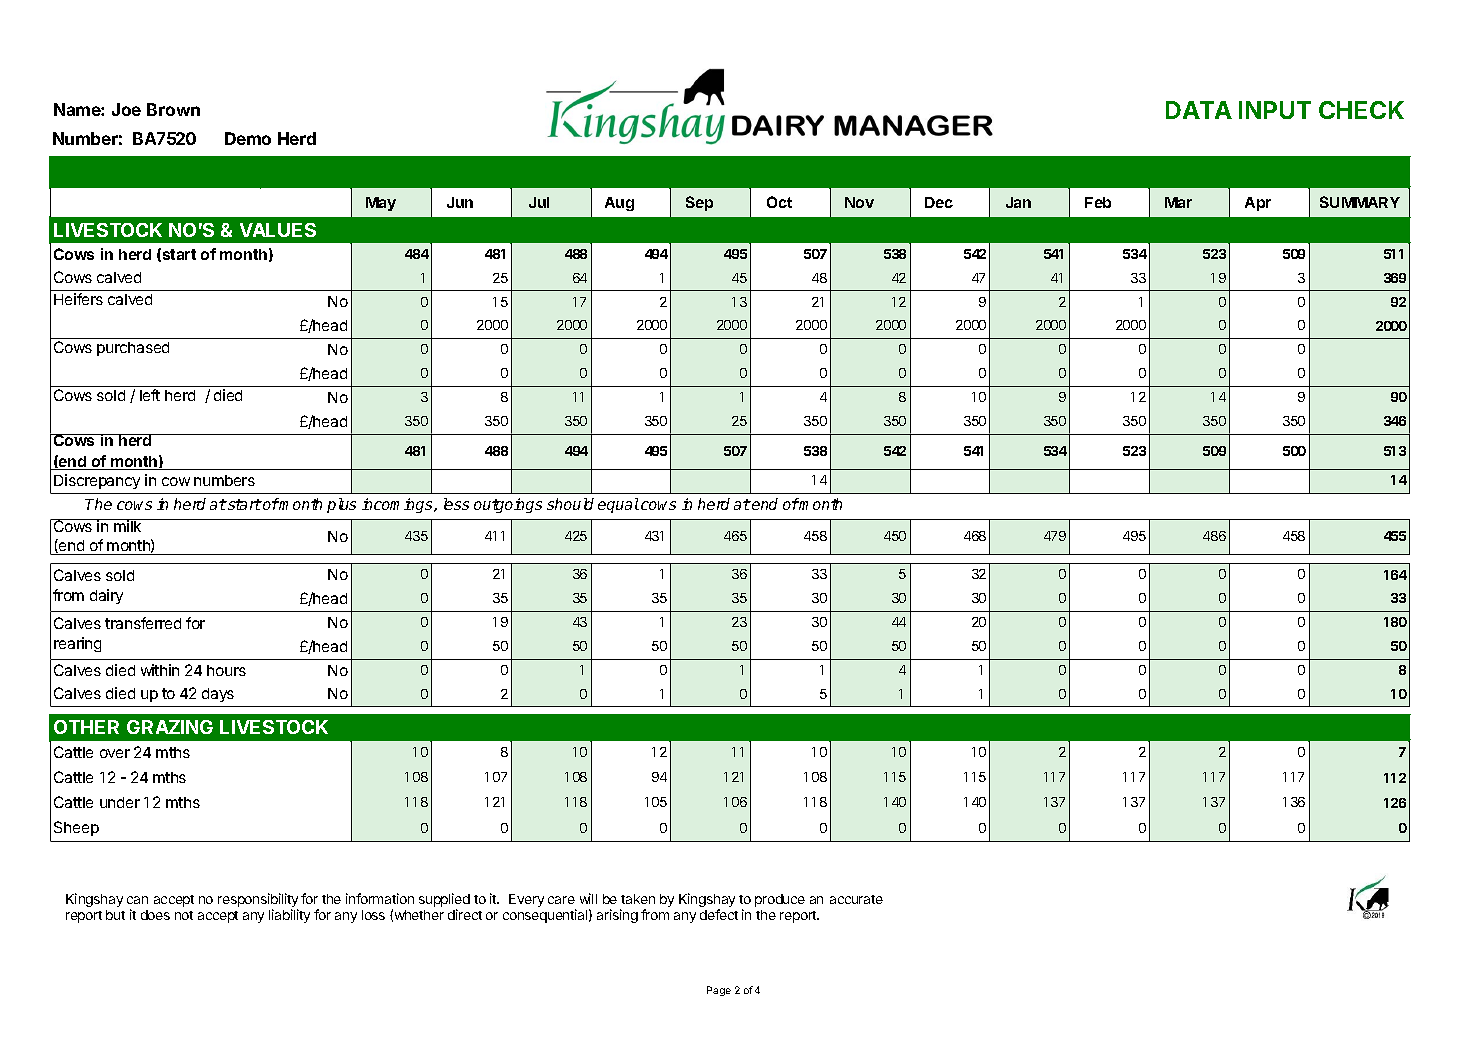 The height and width of the document is (1039, 1469). What do you see at coordinates (1199, 110) in the document?
I see `DATA` at bounding box center [1199, 110].
